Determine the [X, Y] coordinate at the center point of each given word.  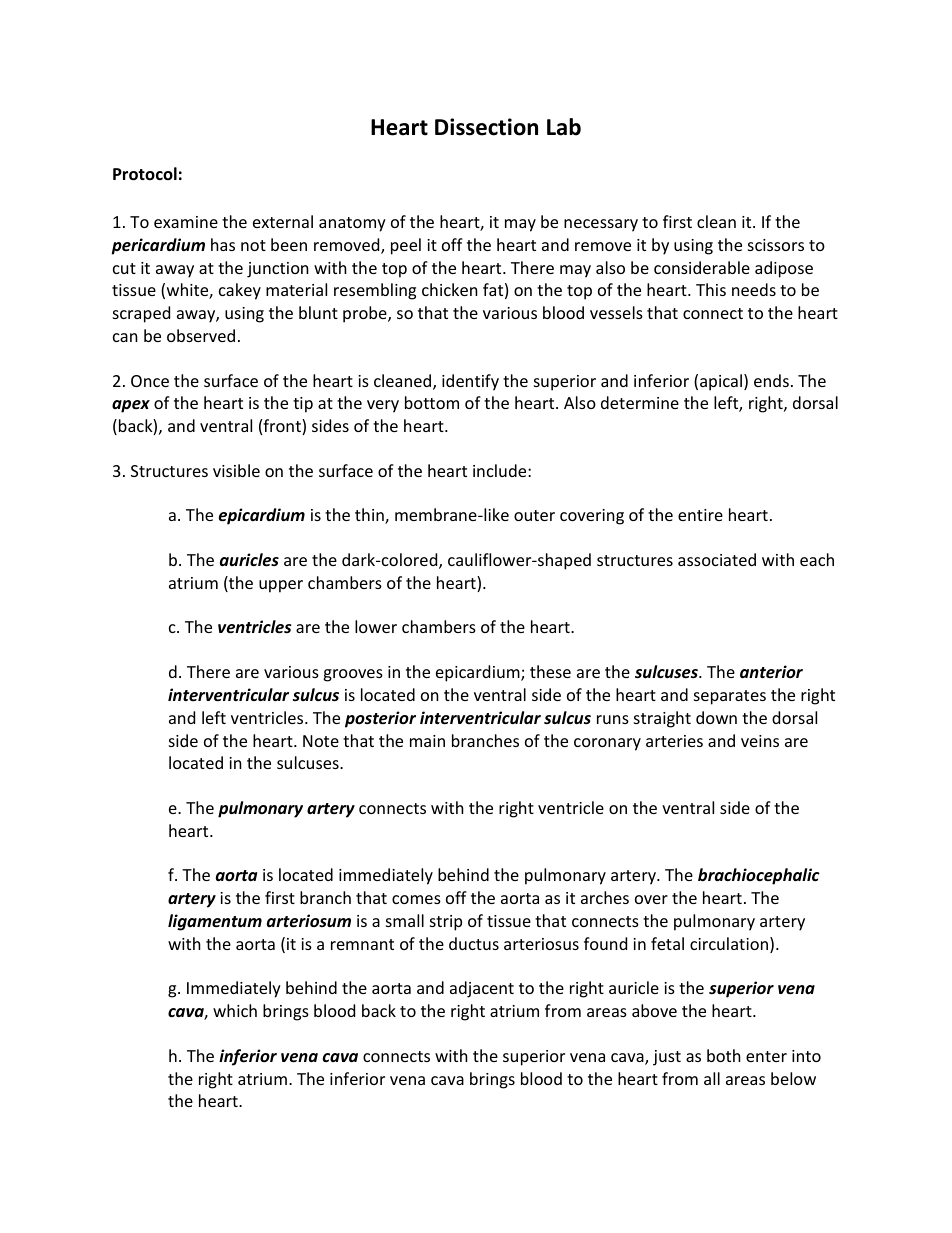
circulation [729, 943]
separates [730, 697]
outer [534, 515]
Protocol [145, 174]
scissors [776, 245]
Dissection [486, 127]
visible [236, 470]
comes [416, 899]
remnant [362, 944]
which [235, 1010]
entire [700, 515]
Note [321, 741]
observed [201, 335]
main [427, 741]
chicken [450, 289]
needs [754, 289]
